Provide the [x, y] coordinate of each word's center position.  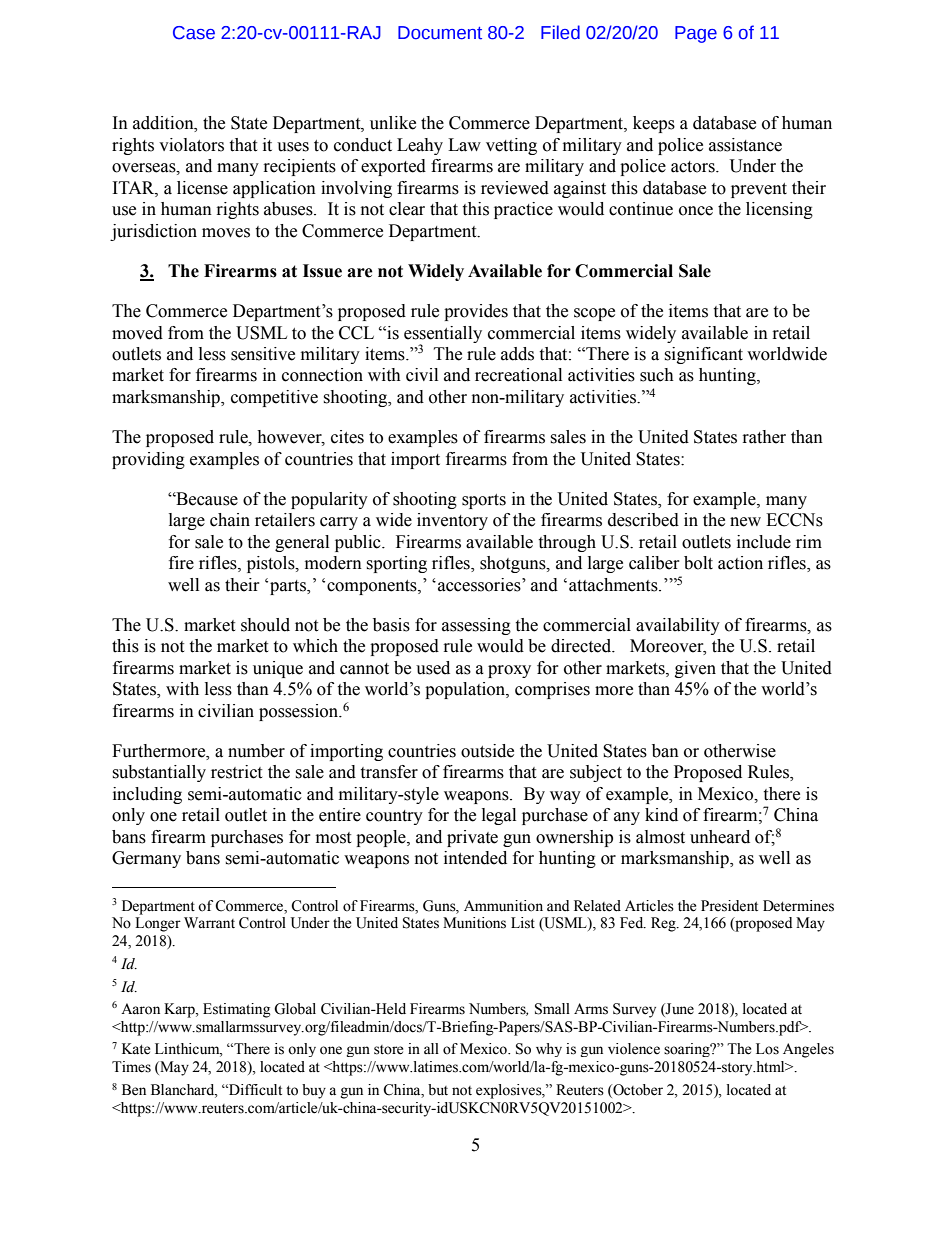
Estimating [237, 1010]
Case [194, 33]
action [740, 563]
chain [230, 520]
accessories [480, 585]
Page [696, 34]
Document [440, 33]
